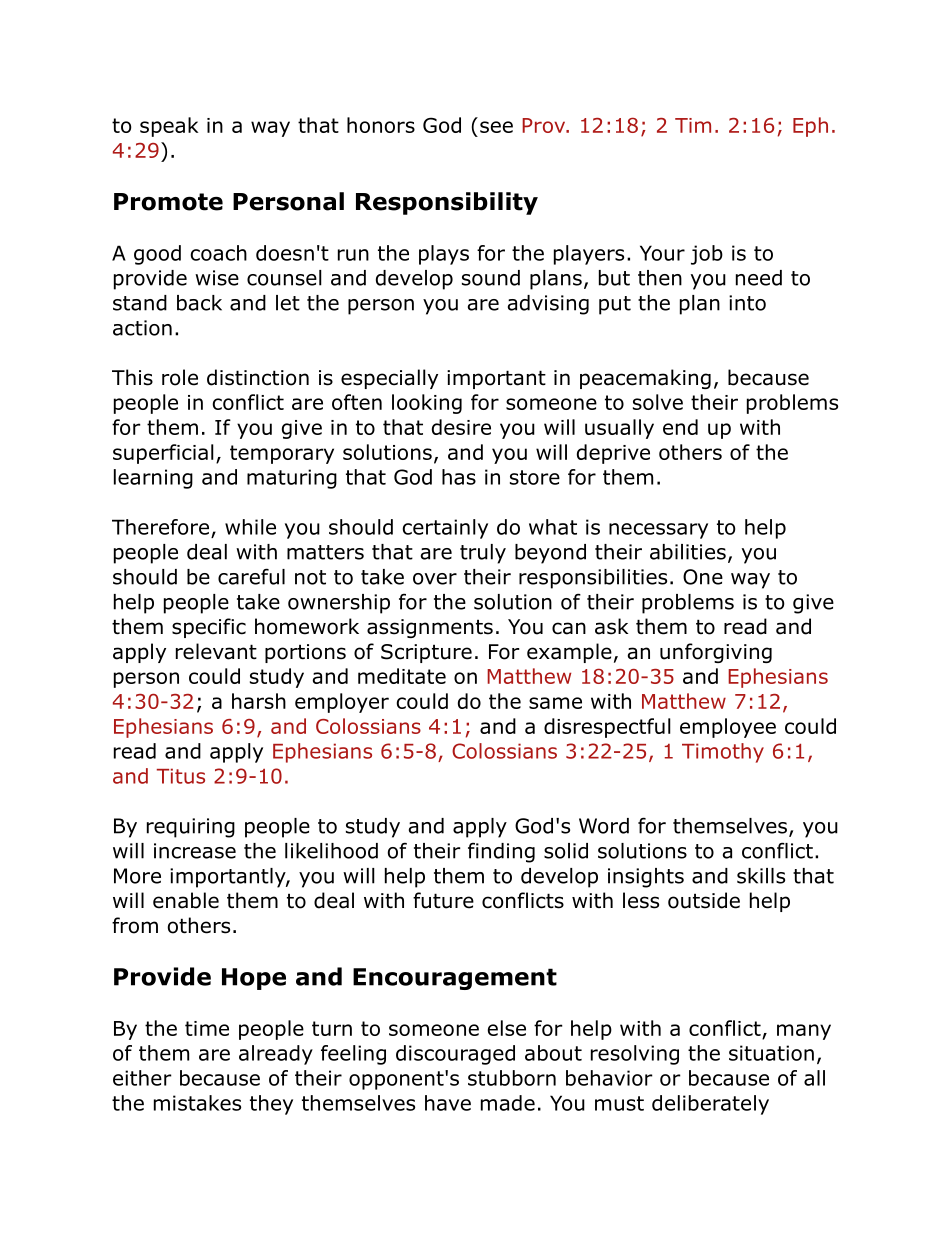 Image resolution: width=952 pixels, height=1233 pixels. Describe the element at coordinates (761, 876) in the image. I see `skills` at that location.
